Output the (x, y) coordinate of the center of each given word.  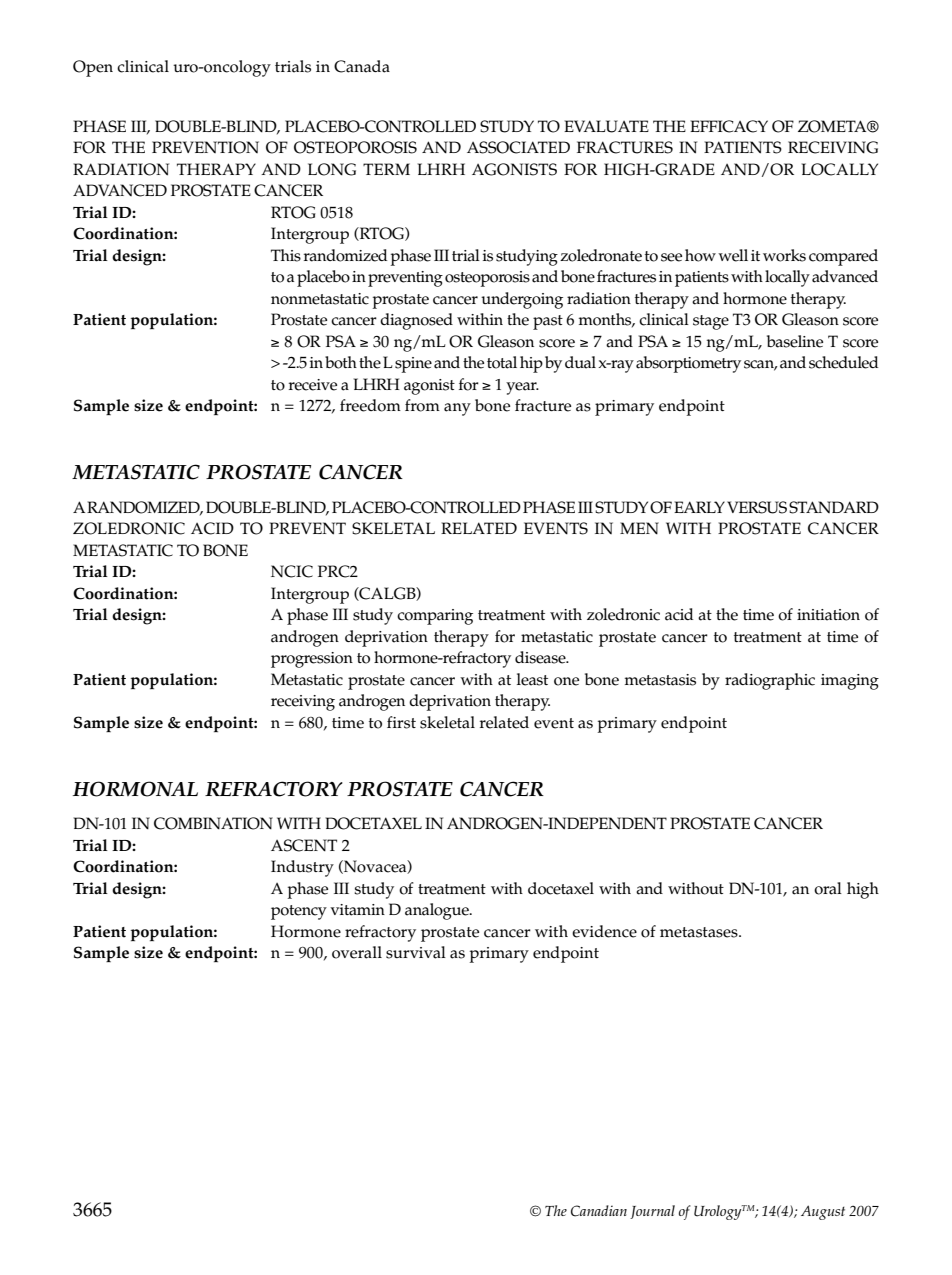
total (502, 362)
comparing (435, 617)
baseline (795, 341)
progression (312, 660)
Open (93, 68)
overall (357, 952)
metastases (700, 932)
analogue (438, 911)
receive (313, 385)
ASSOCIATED (518, 147)
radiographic (770, 681)
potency (299, 912)
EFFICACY (729, 126)
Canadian (599, 1211)
